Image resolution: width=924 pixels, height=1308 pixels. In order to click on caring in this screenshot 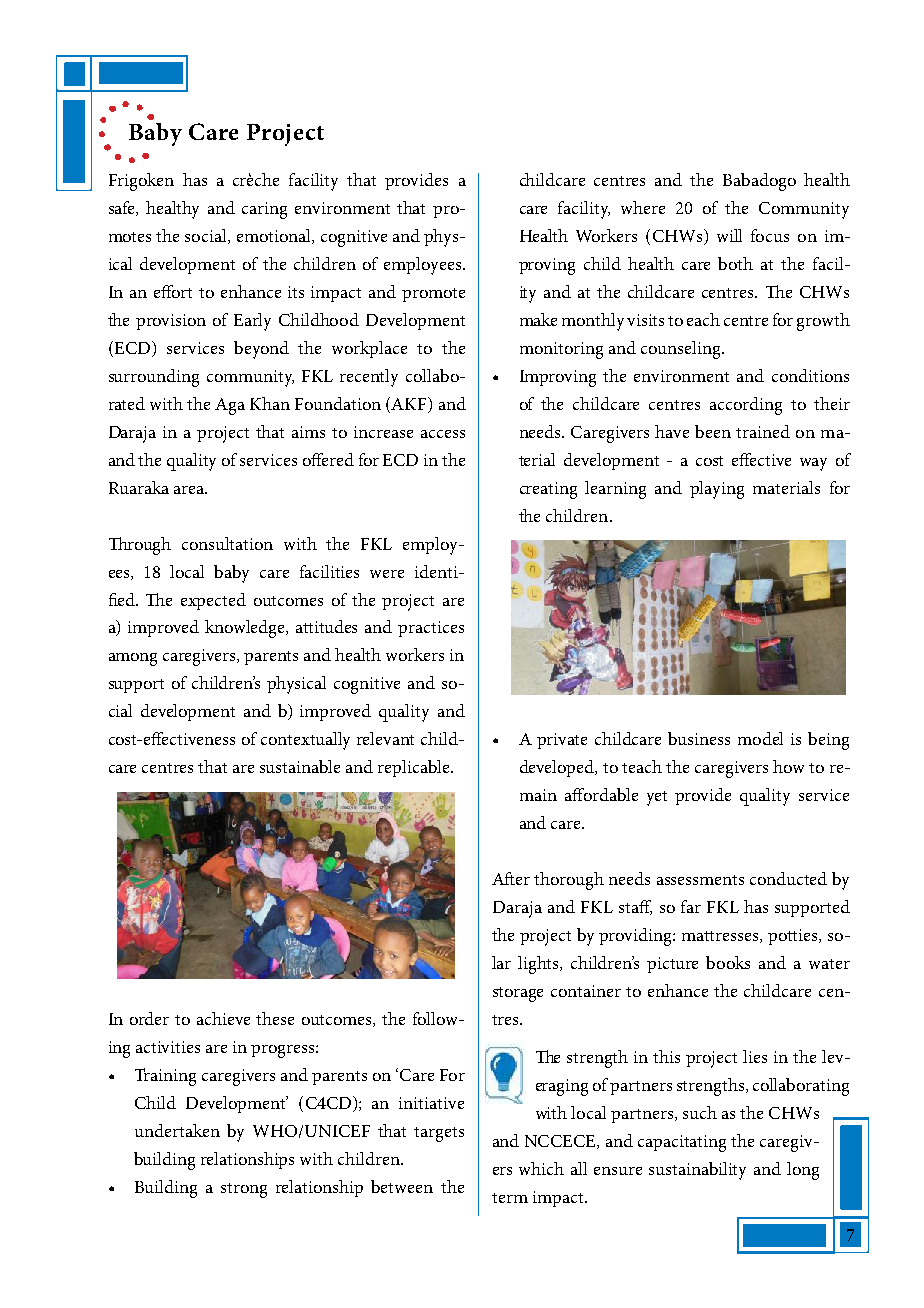, I will do `click(264, 210)`.
